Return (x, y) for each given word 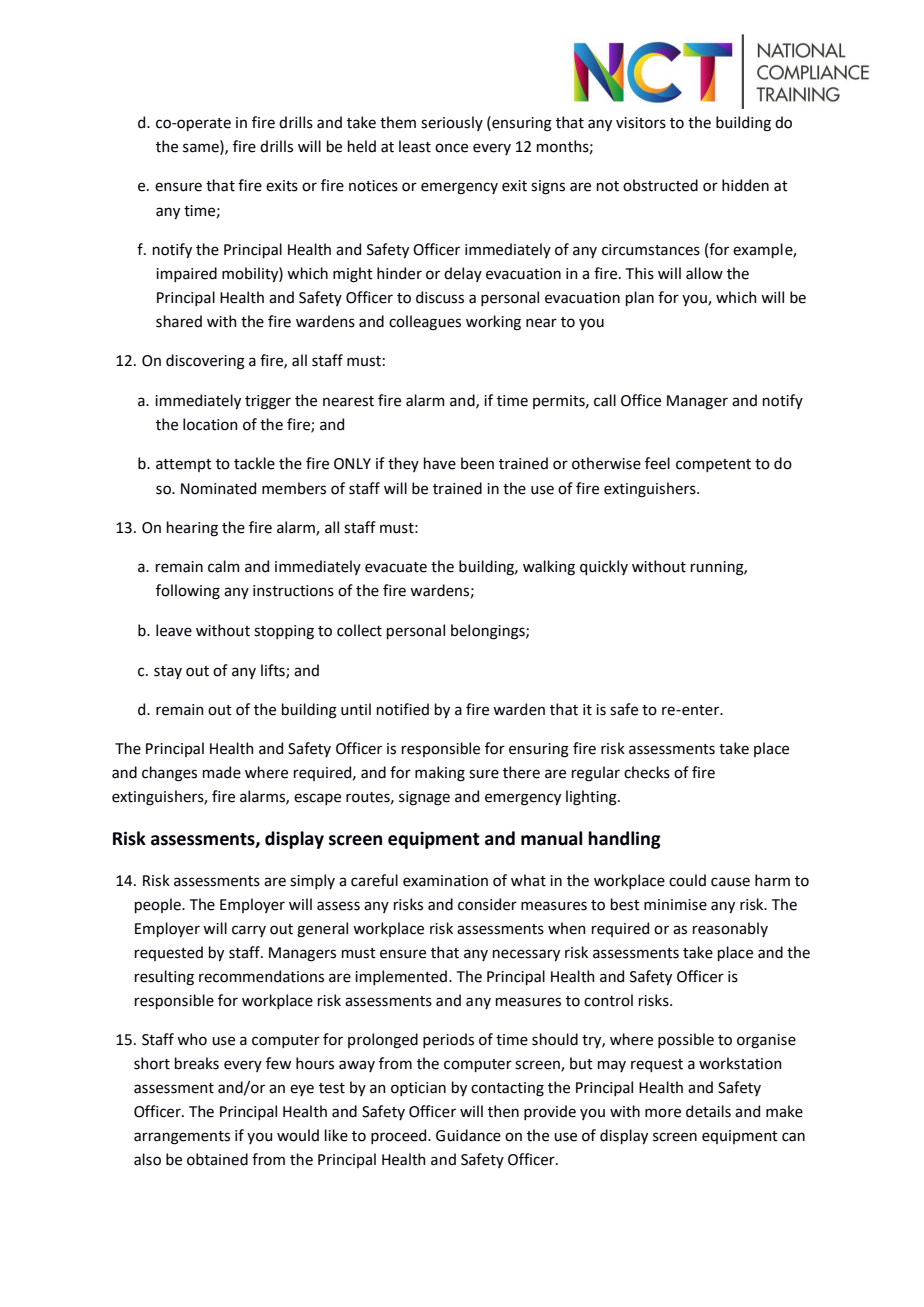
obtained (217, 1159)
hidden (745, 185)
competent (713, 465)
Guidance (468, 1135)
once (451, 148)
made (222, 772)
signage (424, 798)
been (477, 463)
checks (647, 772)
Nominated (218, 488)
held (362, 146)
